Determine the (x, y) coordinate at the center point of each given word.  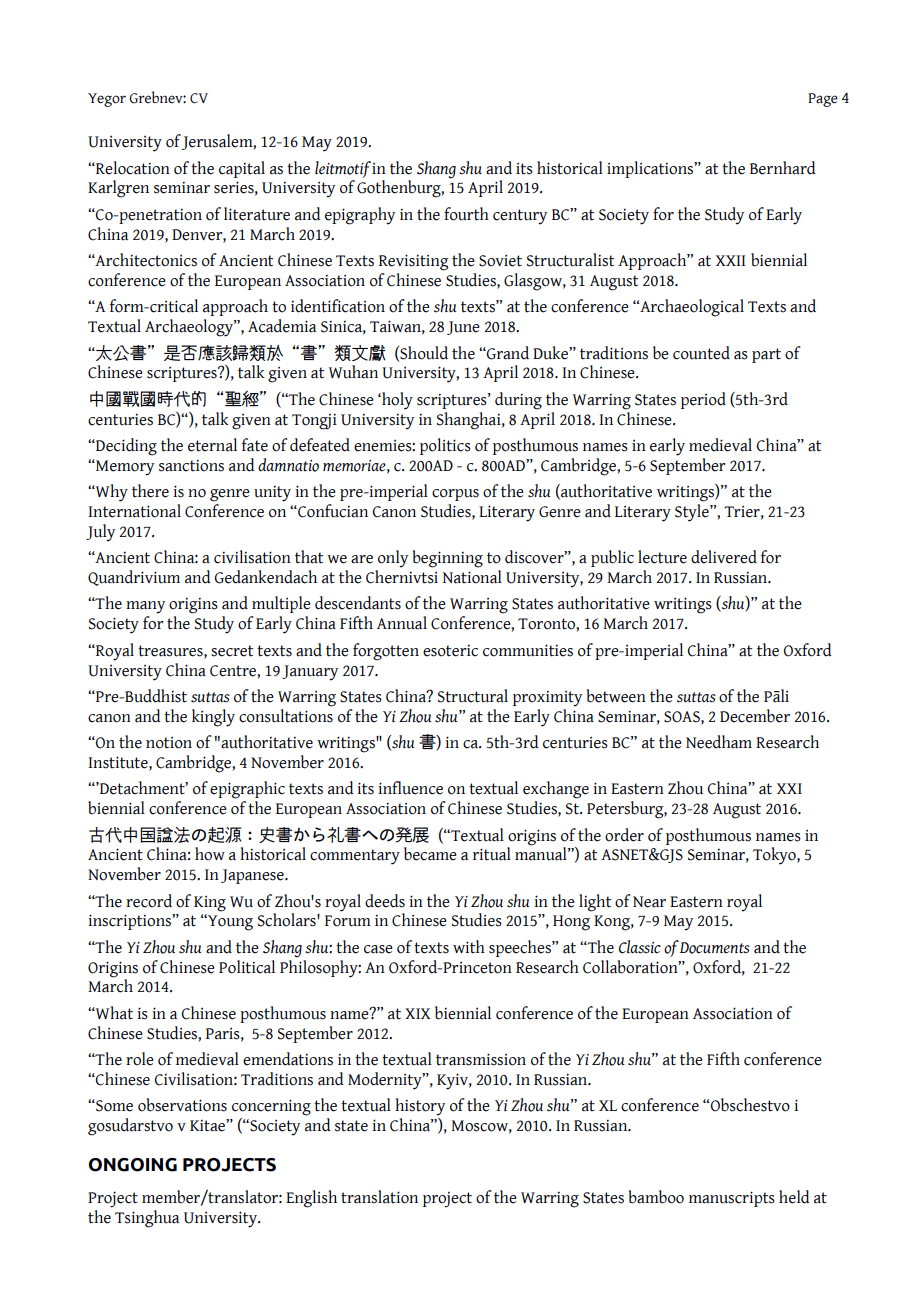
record (149, 901)
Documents (715, 948)
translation (379, 1197)
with (469, 947)
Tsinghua (147, 1219)
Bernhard (783, 168)
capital (242, 169)
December (755, 716)
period (703, 400)
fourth (466, 214)
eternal (212, 445)
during (518, 401)
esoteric (450, 651)
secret (232, 651)
